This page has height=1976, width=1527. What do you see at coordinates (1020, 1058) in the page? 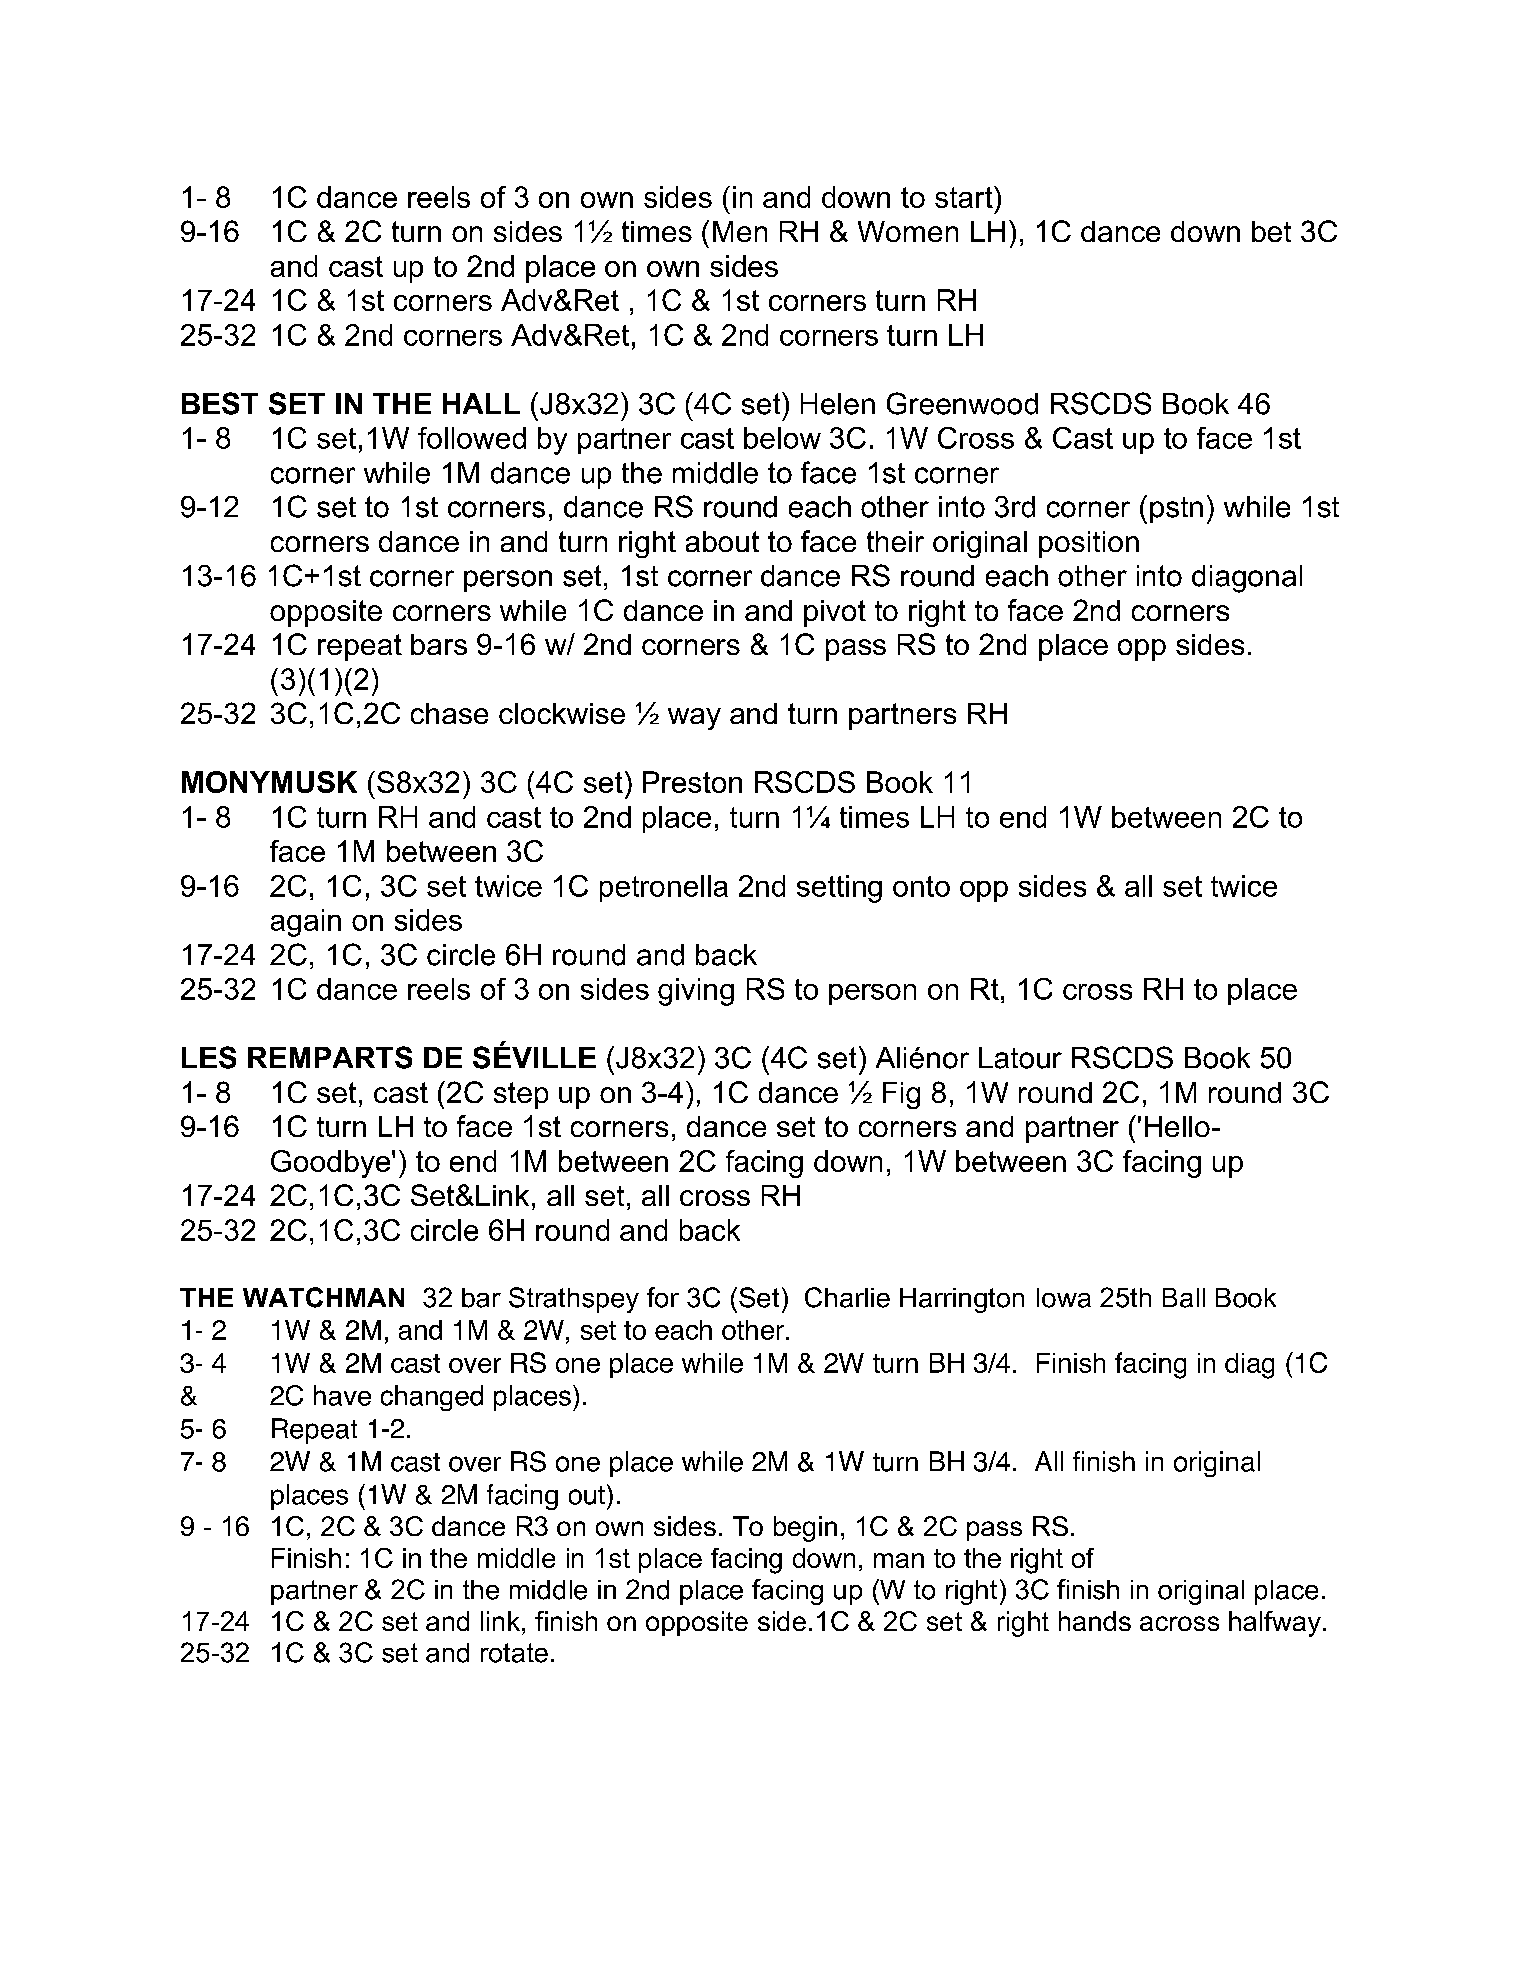
I see `Latour` at bounding box center [1020, 1058].
